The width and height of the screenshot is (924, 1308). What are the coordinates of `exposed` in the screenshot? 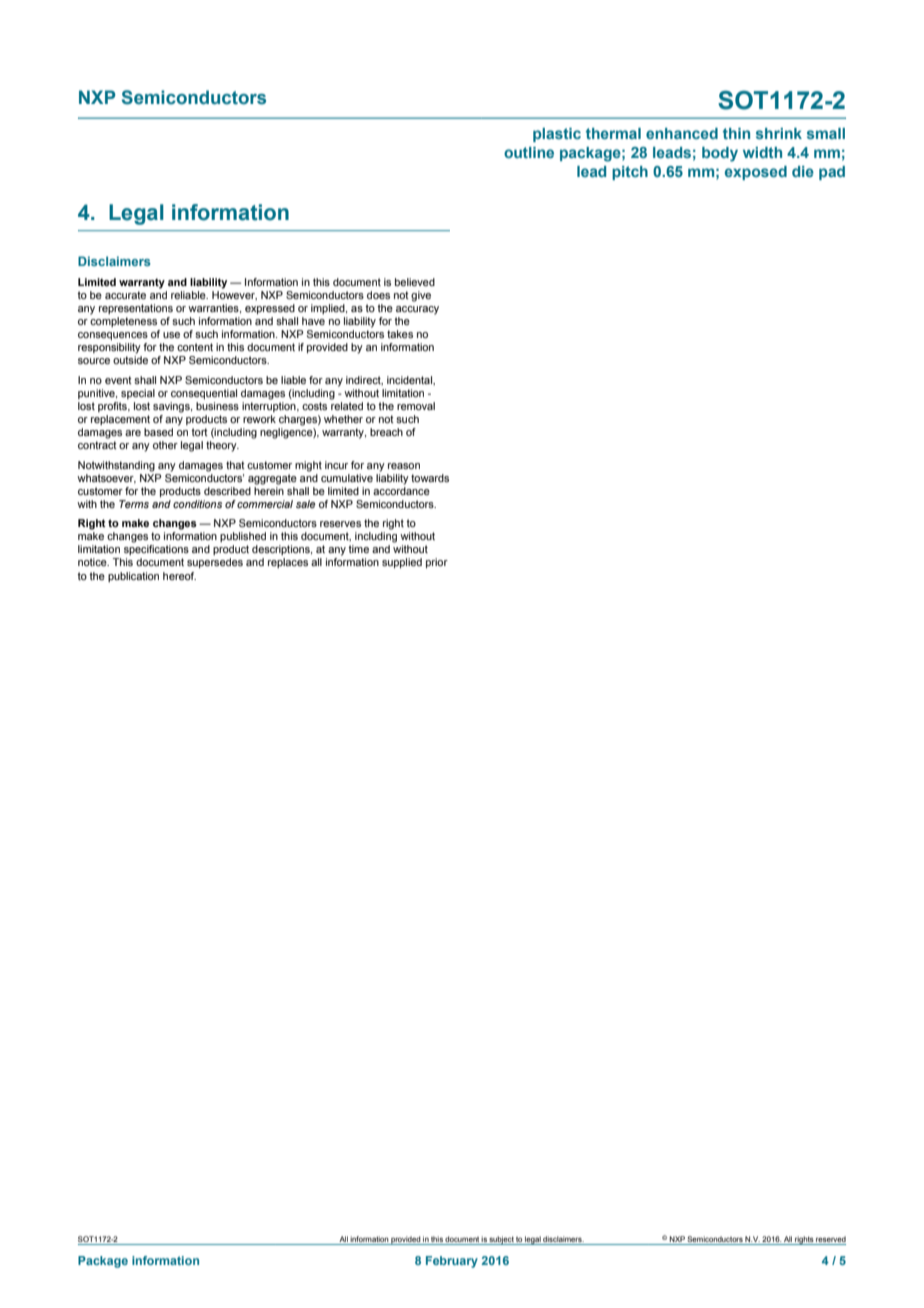 It's located at (756, 173).
